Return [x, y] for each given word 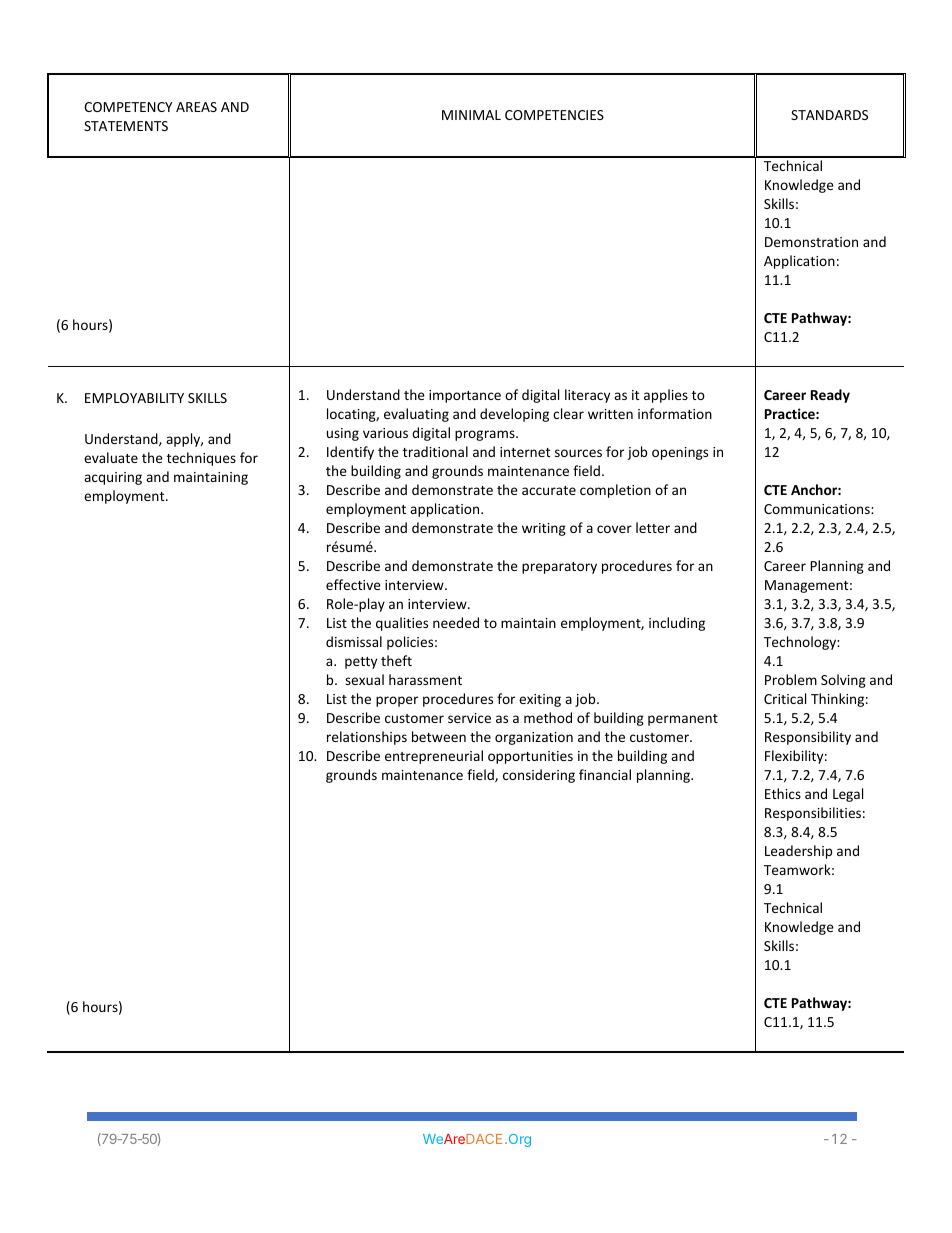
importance [465, 396]
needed [456, 622]
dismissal [354, 641]
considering [539, 776]
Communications [818, 509]
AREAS [196, 107]
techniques [201, 459]
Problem [791, 679]
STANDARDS [829, 115]
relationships [367, 738]
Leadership [798, 852]
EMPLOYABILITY [134, 398]
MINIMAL [471, 115]
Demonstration [811, 242]
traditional [435, 451]
